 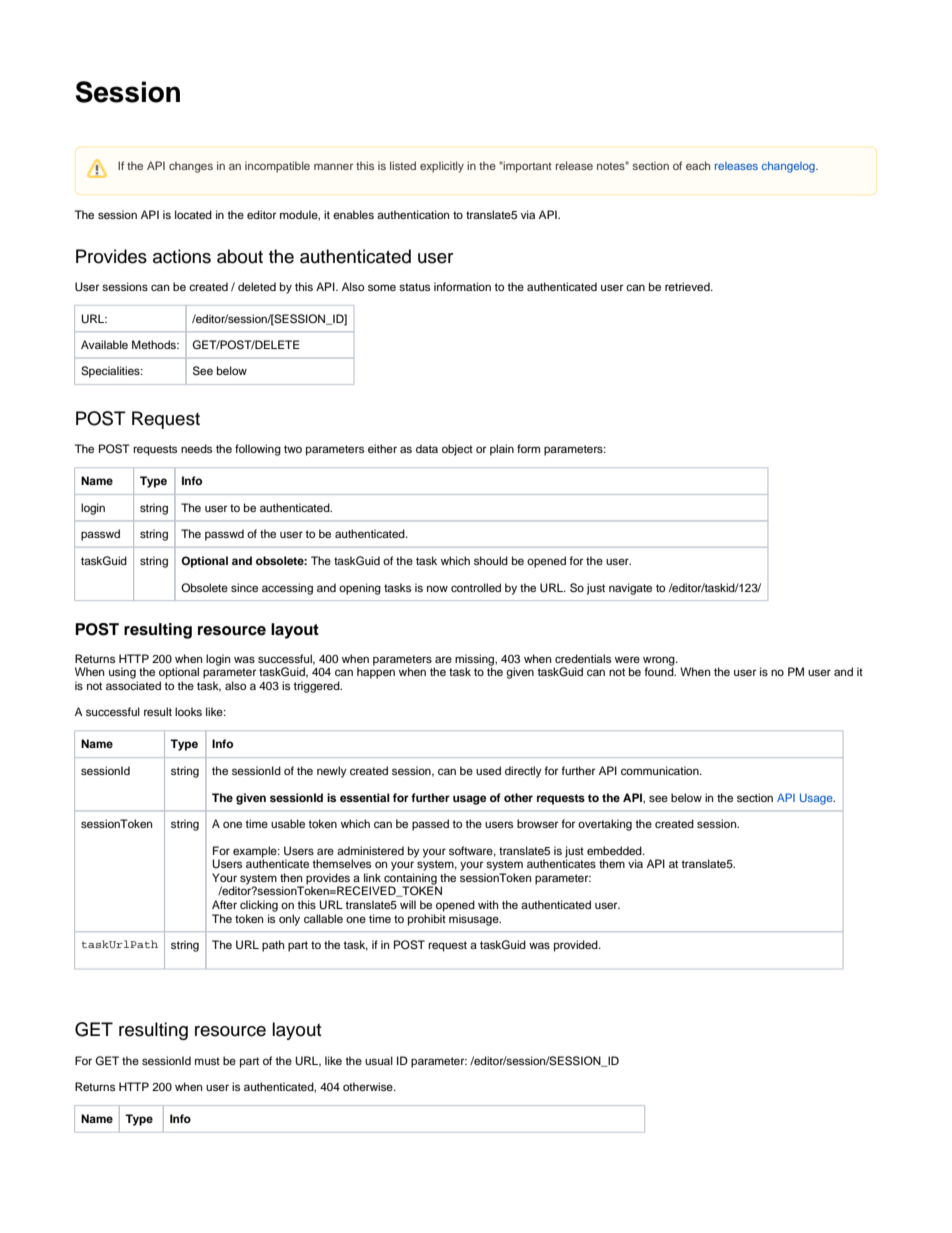 I want to click on passed, so click(x=430, y=825).
